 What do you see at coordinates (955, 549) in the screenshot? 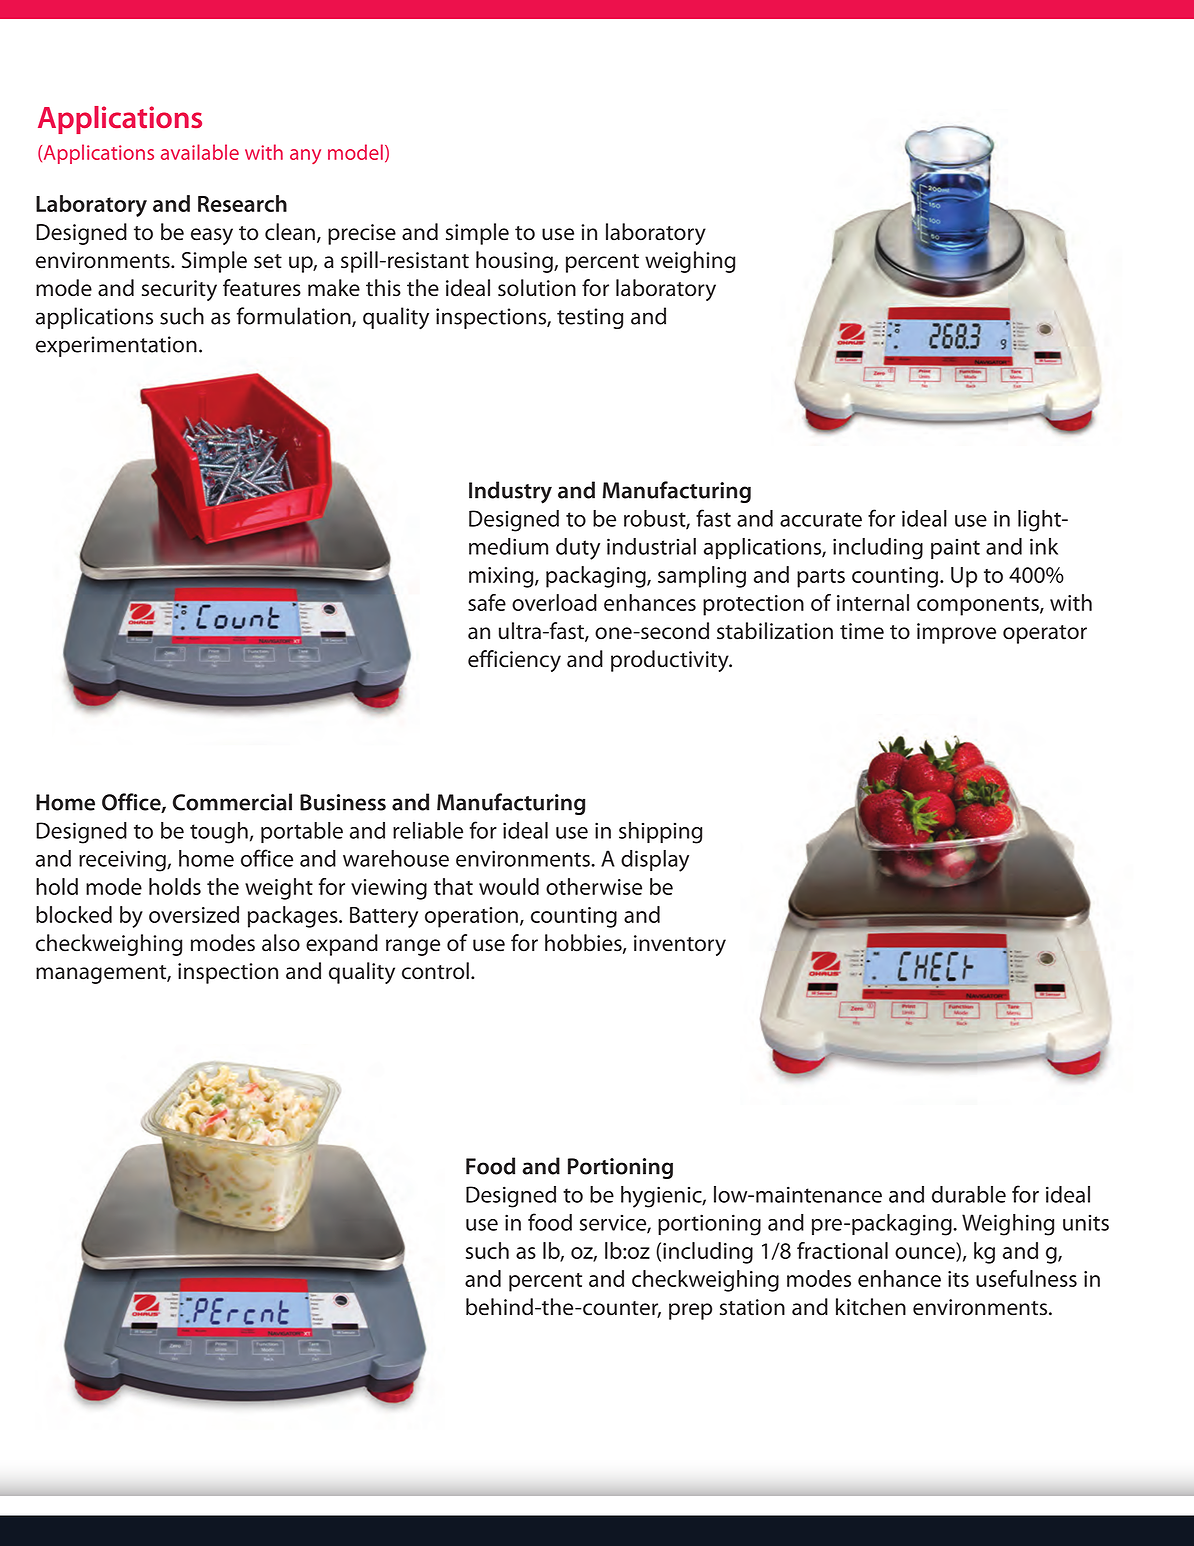
I see `paint` at bounding box center [955, 549].
